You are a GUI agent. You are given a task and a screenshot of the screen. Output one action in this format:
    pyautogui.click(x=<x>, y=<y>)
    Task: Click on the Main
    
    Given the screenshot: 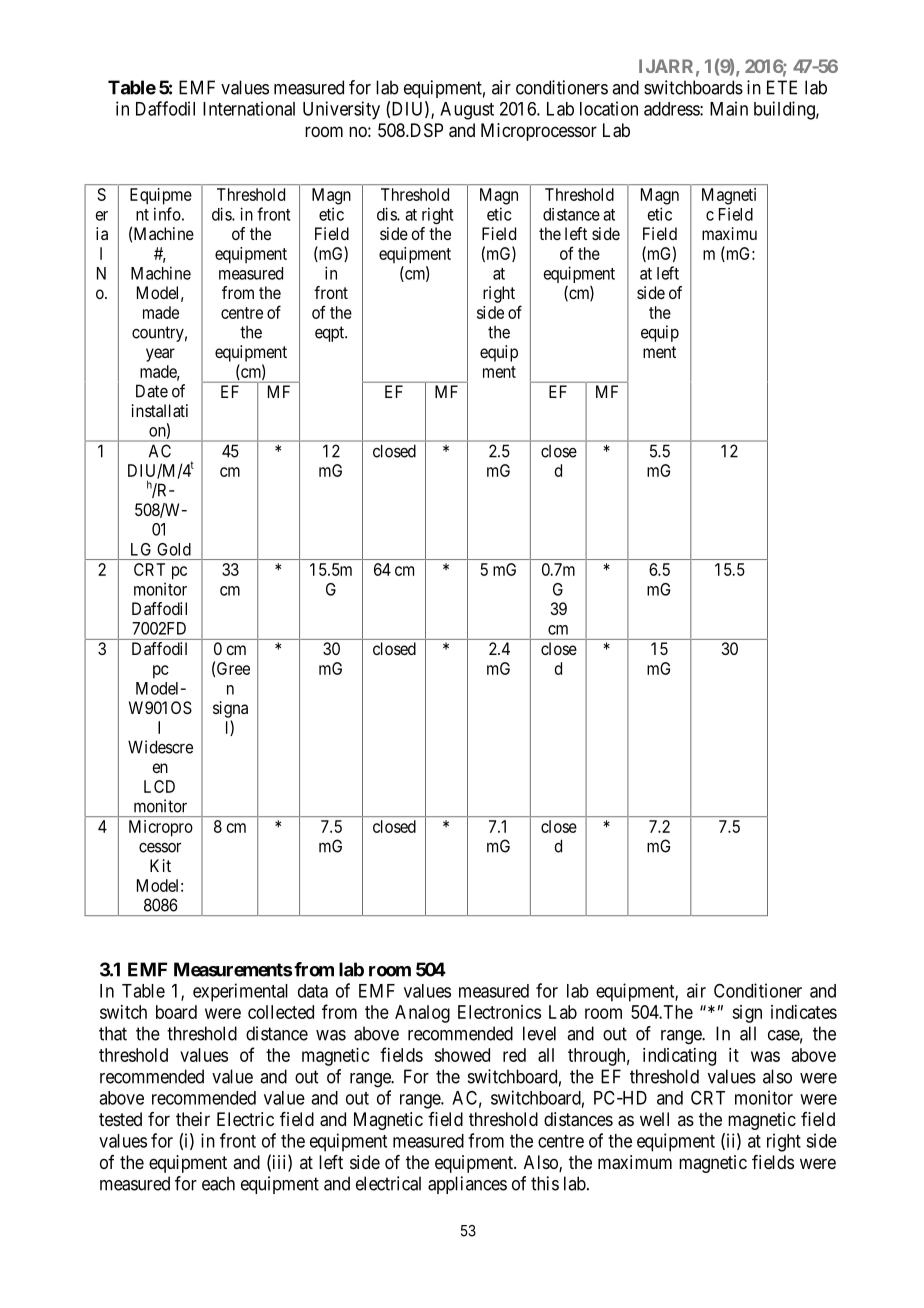 What is the action you would take?
    pyautogui.click(x=729, y=108)
